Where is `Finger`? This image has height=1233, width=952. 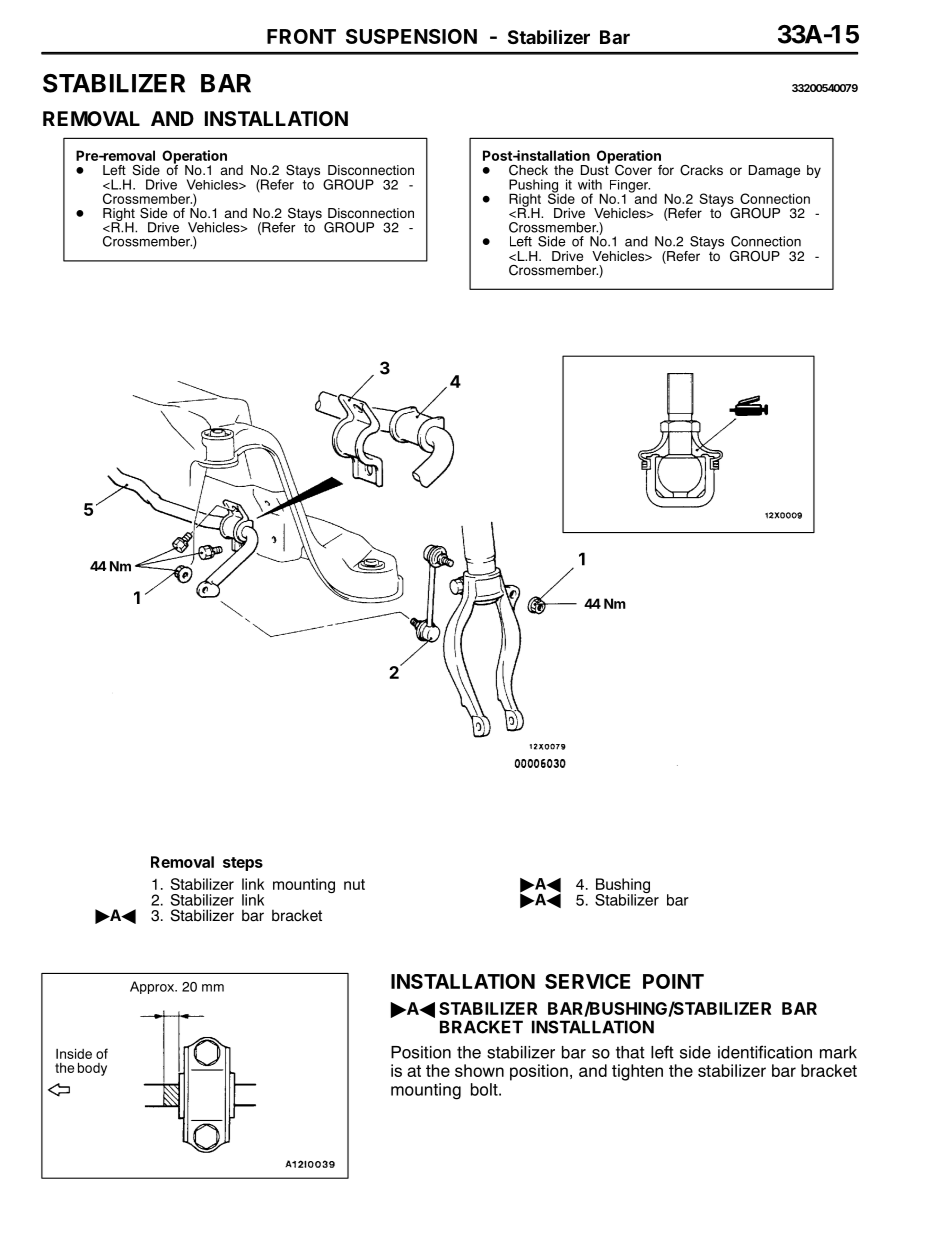 Finger is located at coordinates (628, 187).
